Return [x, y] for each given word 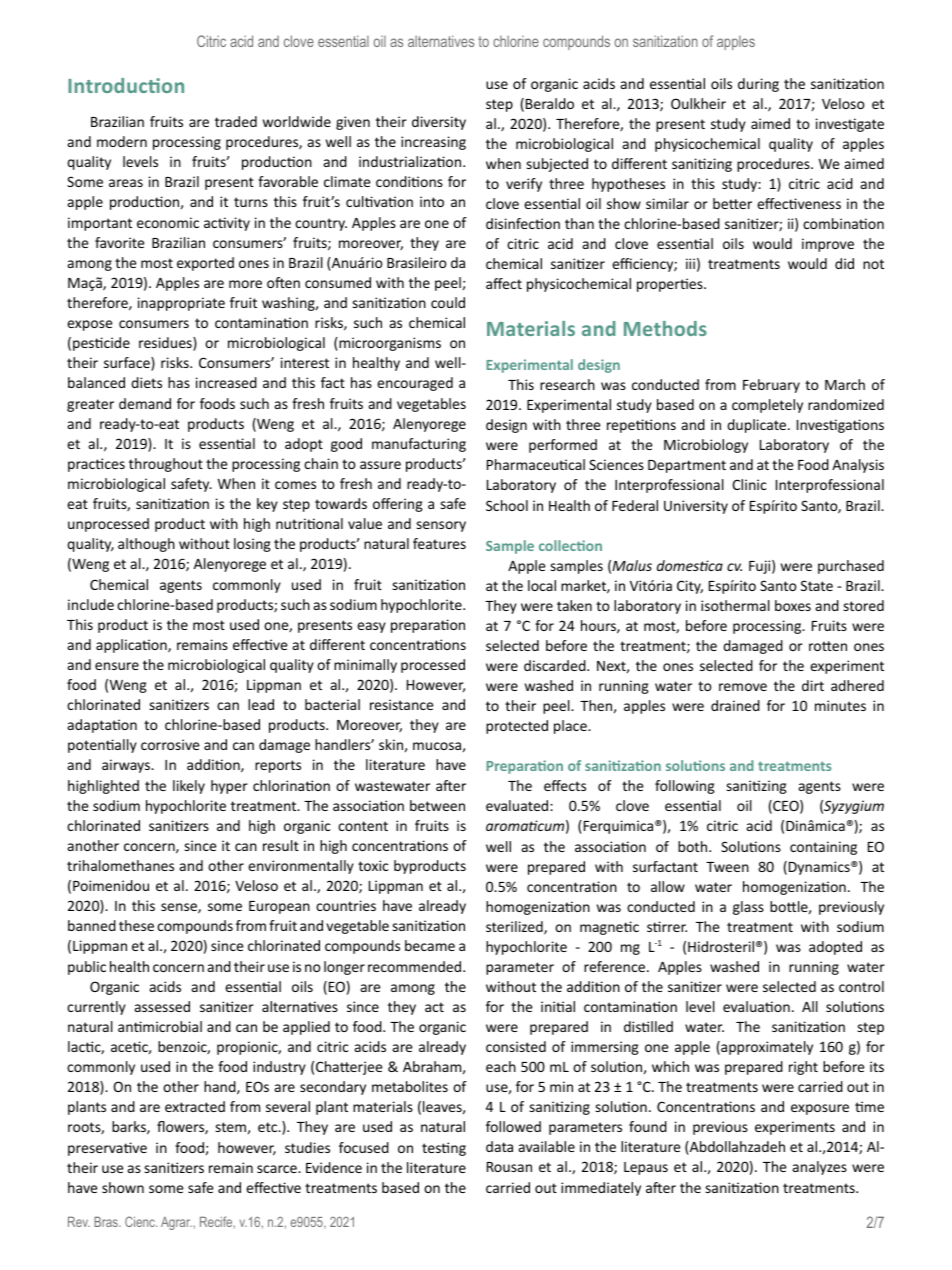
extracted [195, 1106]
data [499, 1146]
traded [236, 121]
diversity [439, 123]
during [758, 85]
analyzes [820, 1168]
